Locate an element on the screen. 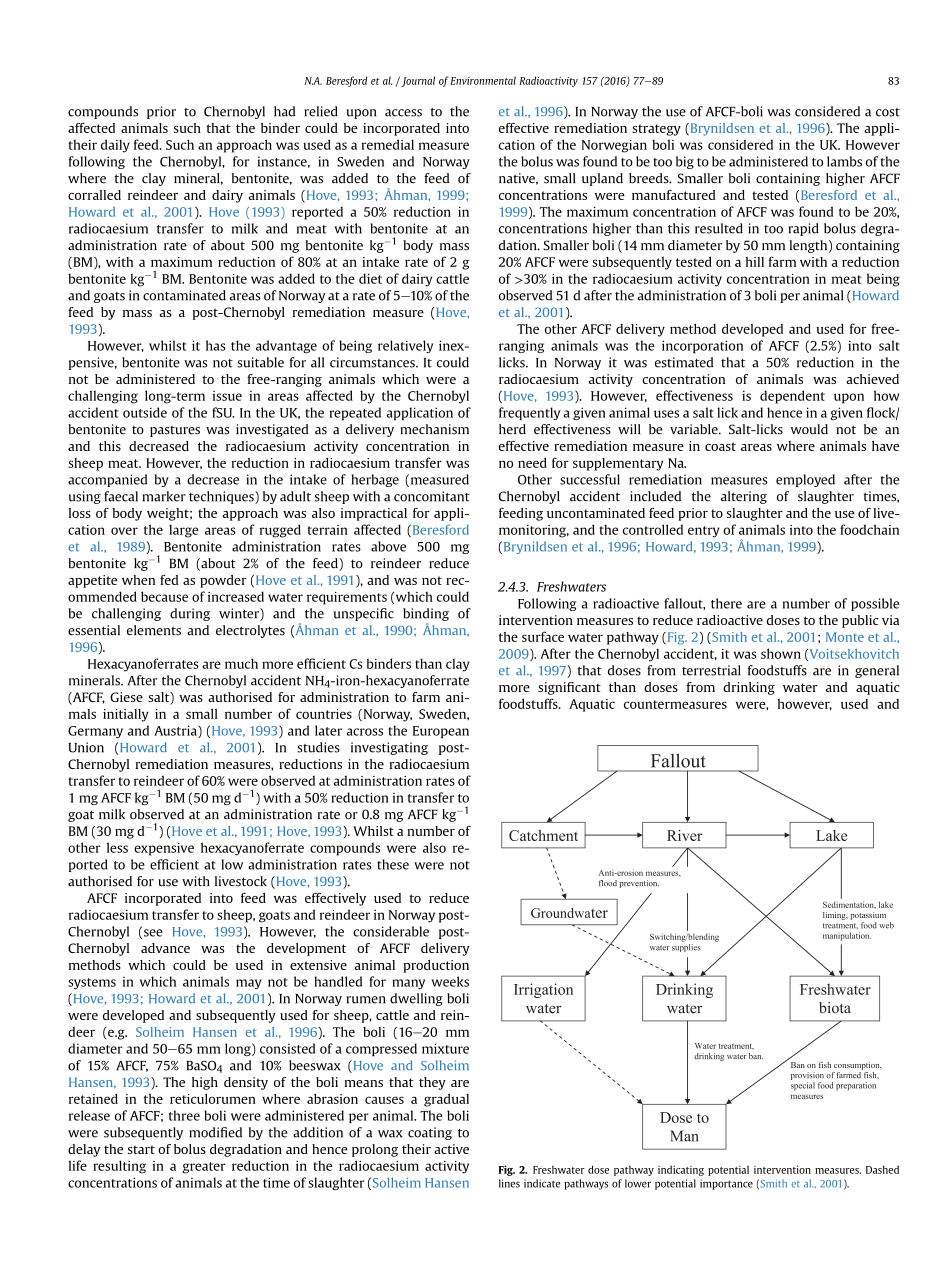 The image size is (952, 1270). start is located at coordinates (141, 1149).
